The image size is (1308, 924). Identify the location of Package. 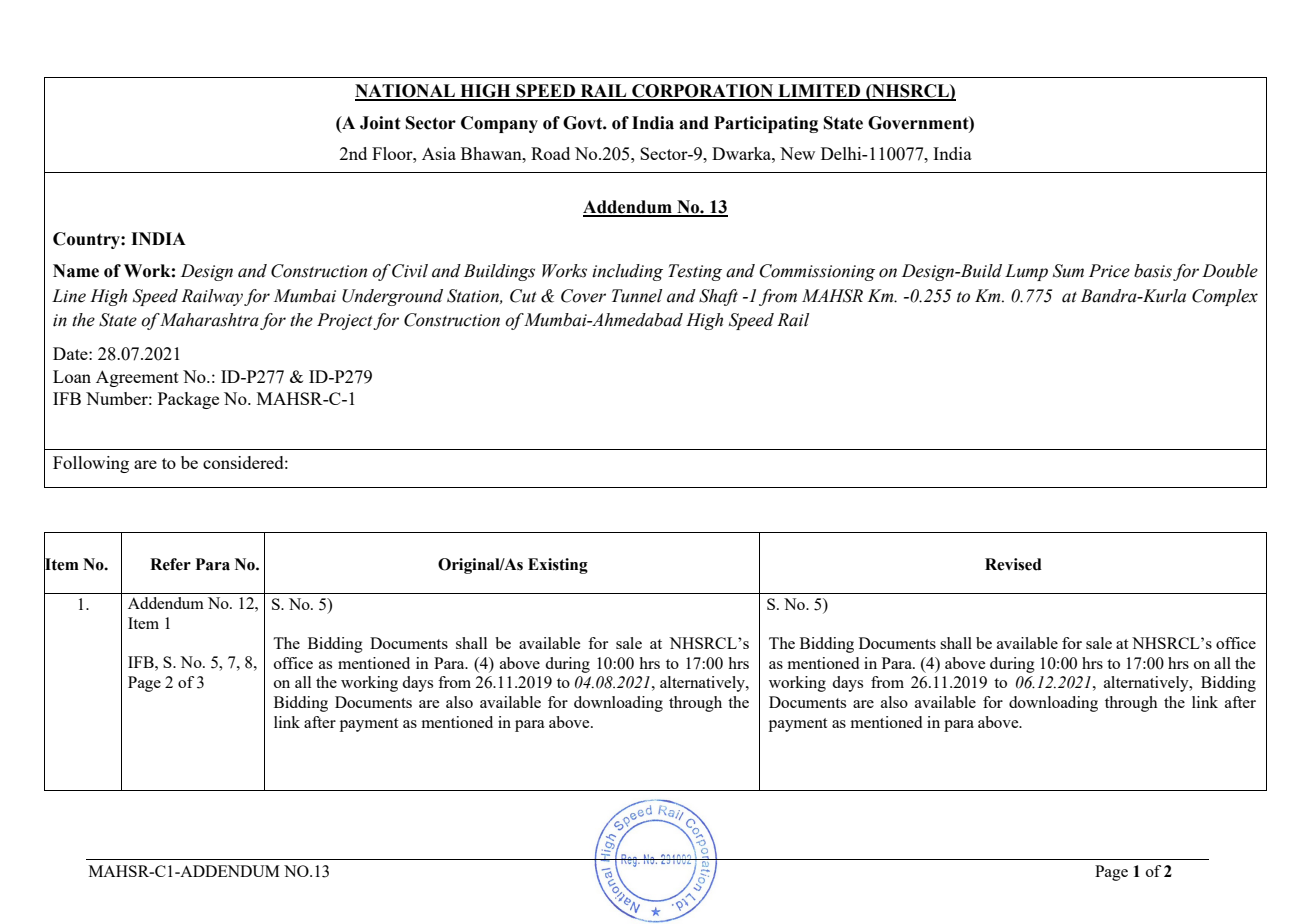
(188, 400).
